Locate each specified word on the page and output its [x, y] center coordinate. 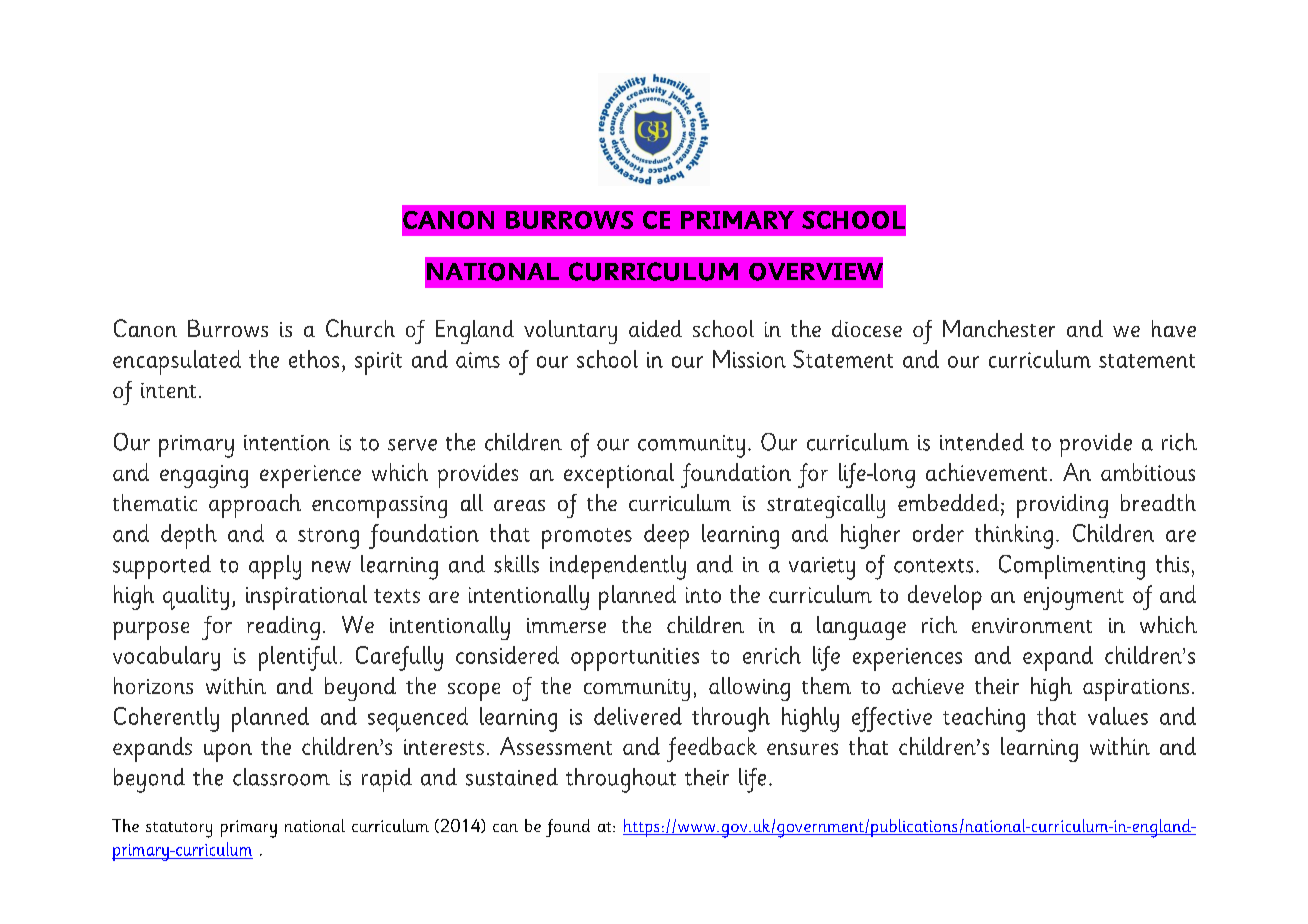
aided [655, 328]
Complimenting [1072, 567]
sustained [512, 777]
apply [275, 567]
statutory [179, 830]
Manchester [999, 328]
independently [618, 567]
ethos [314, 359]
